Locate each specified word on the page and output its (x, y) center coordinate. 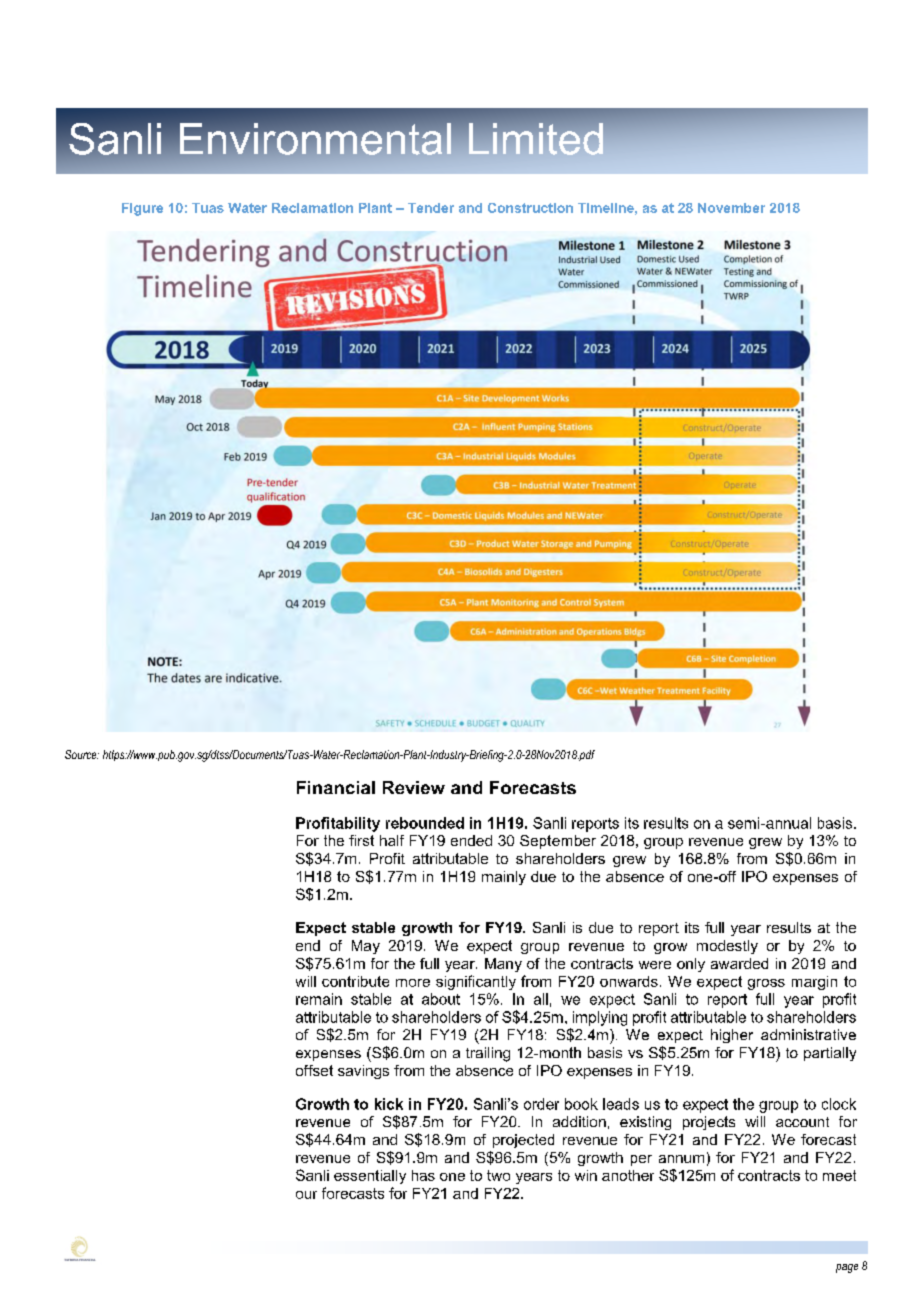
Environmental (314, 137)
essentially (370, 1177)
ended (471, 840)
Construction (530, 208)
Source (82, 754)
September (558, 842)
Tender (431, 208)
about (441, 999)
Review (414, 787)
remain (319, 999)
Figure (142, 209)
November (731, 208)
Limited (536, 139)
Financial (336, 787)
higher (732, 1036)
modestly (727, 947)
